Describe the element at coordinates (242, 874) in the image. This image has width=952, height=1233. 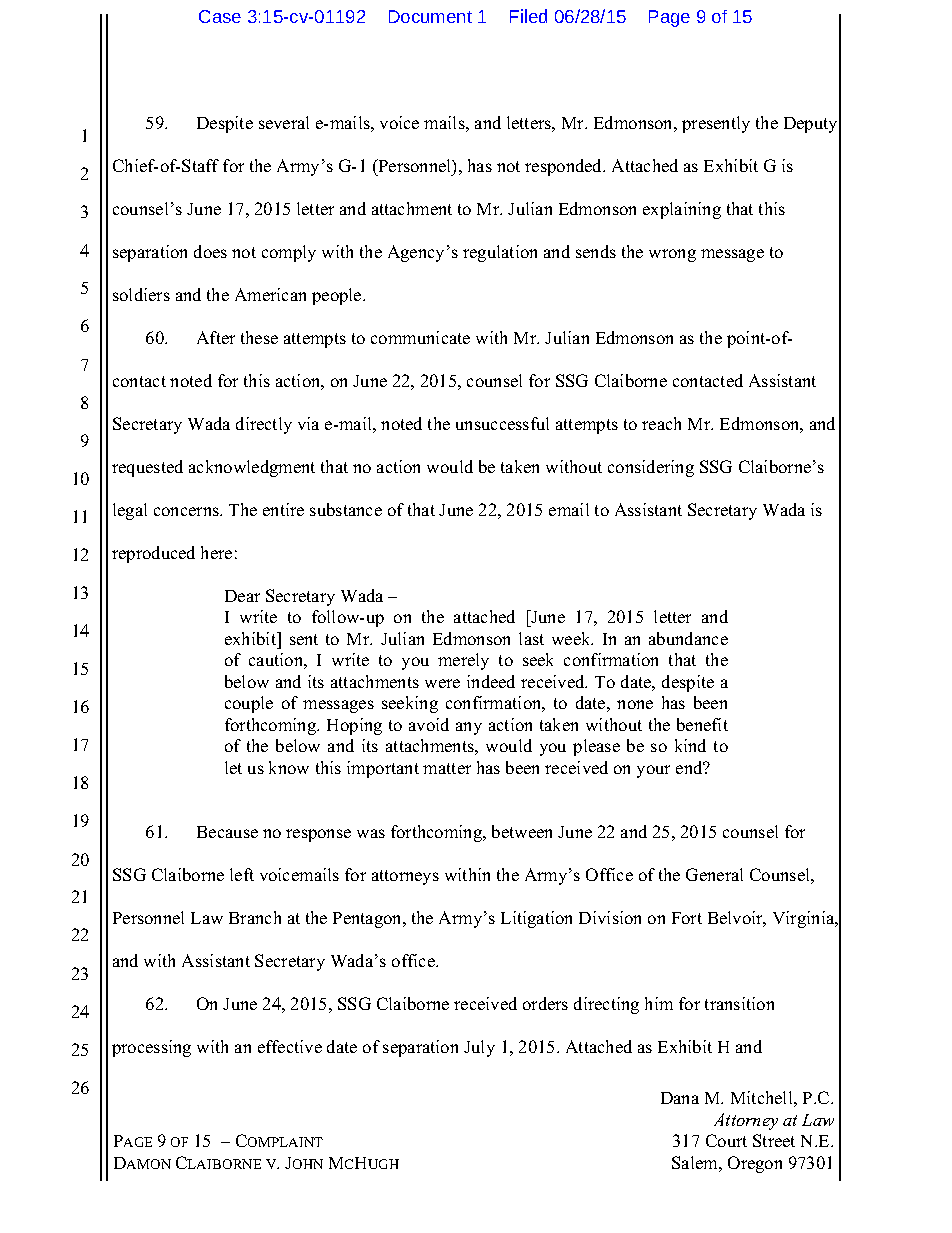
I see `left` at that location.
